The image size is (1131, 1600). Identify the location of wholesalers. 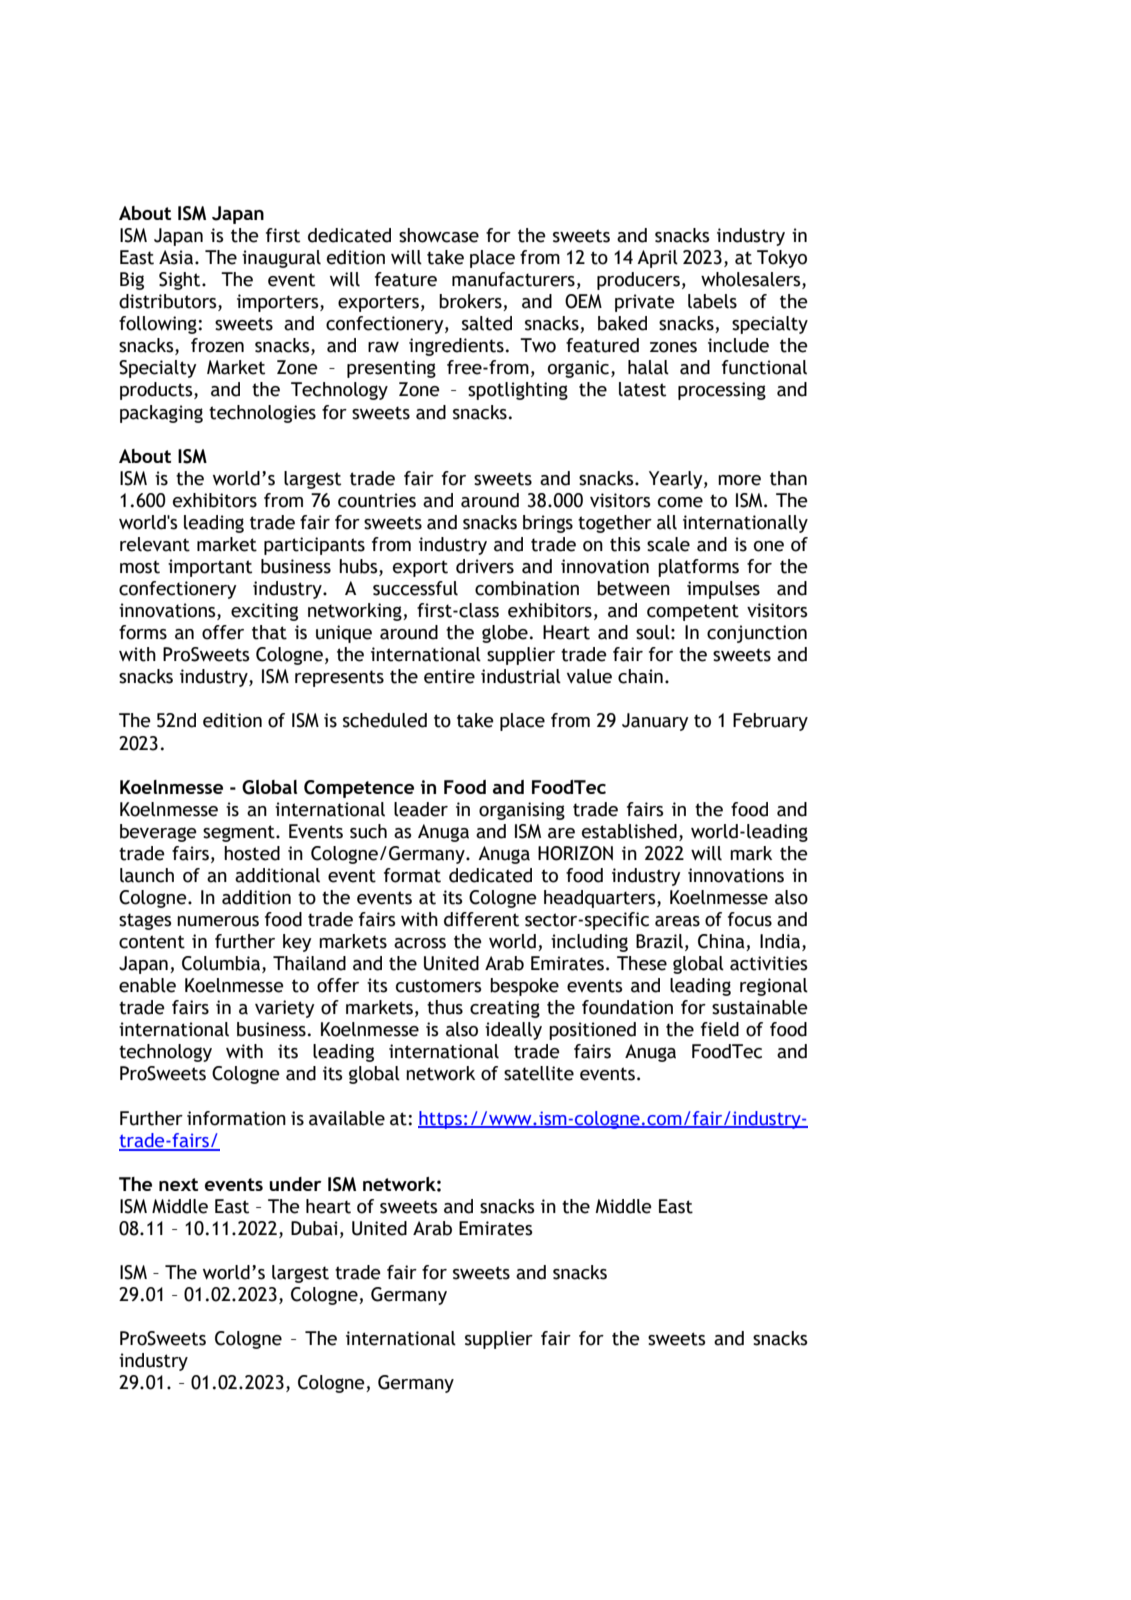
(752, 280).
